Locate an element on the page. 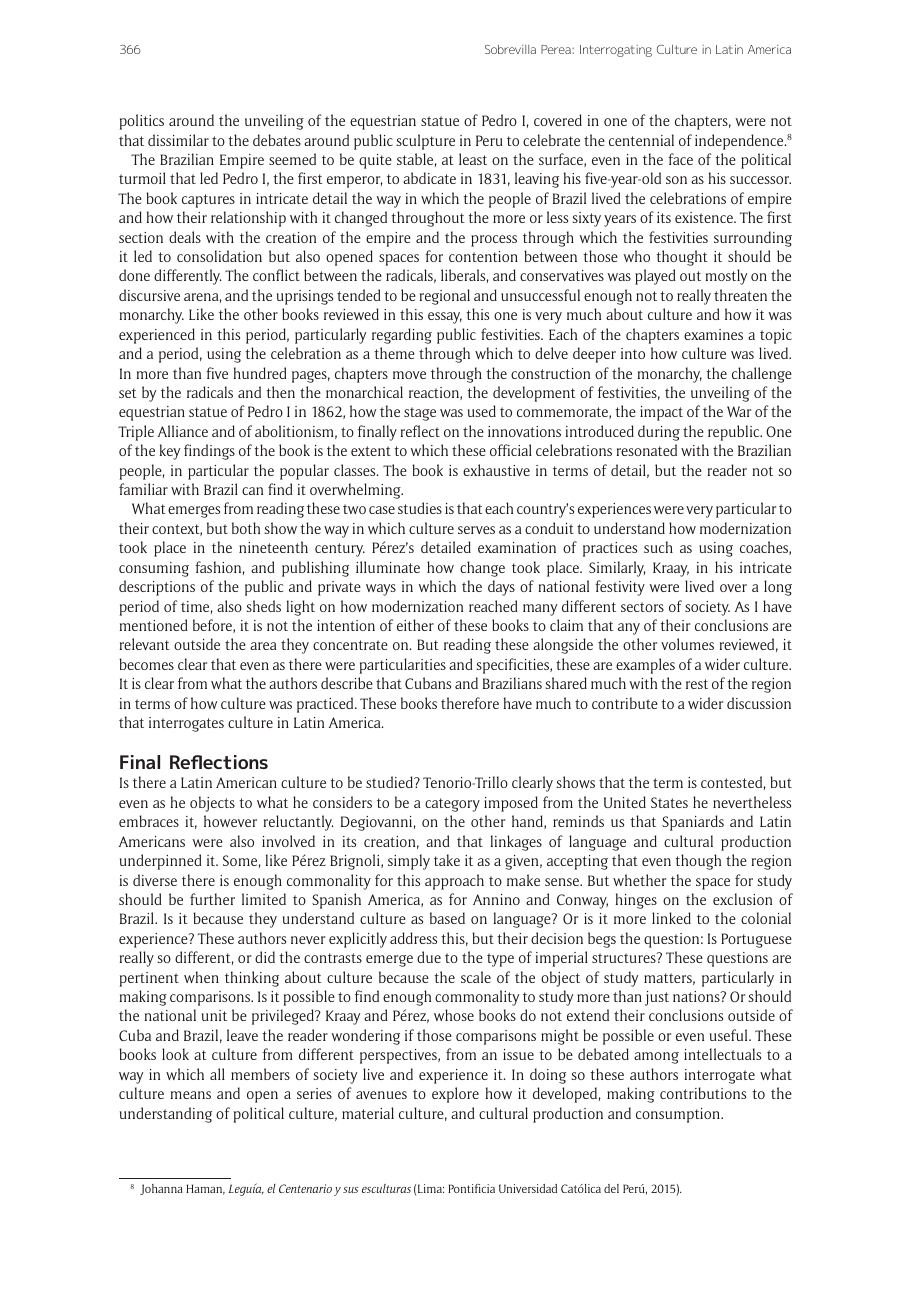 Image resolution: width=924 pixels, height=1308 pixels. Spaniards is located at coordinates (693, 823).
